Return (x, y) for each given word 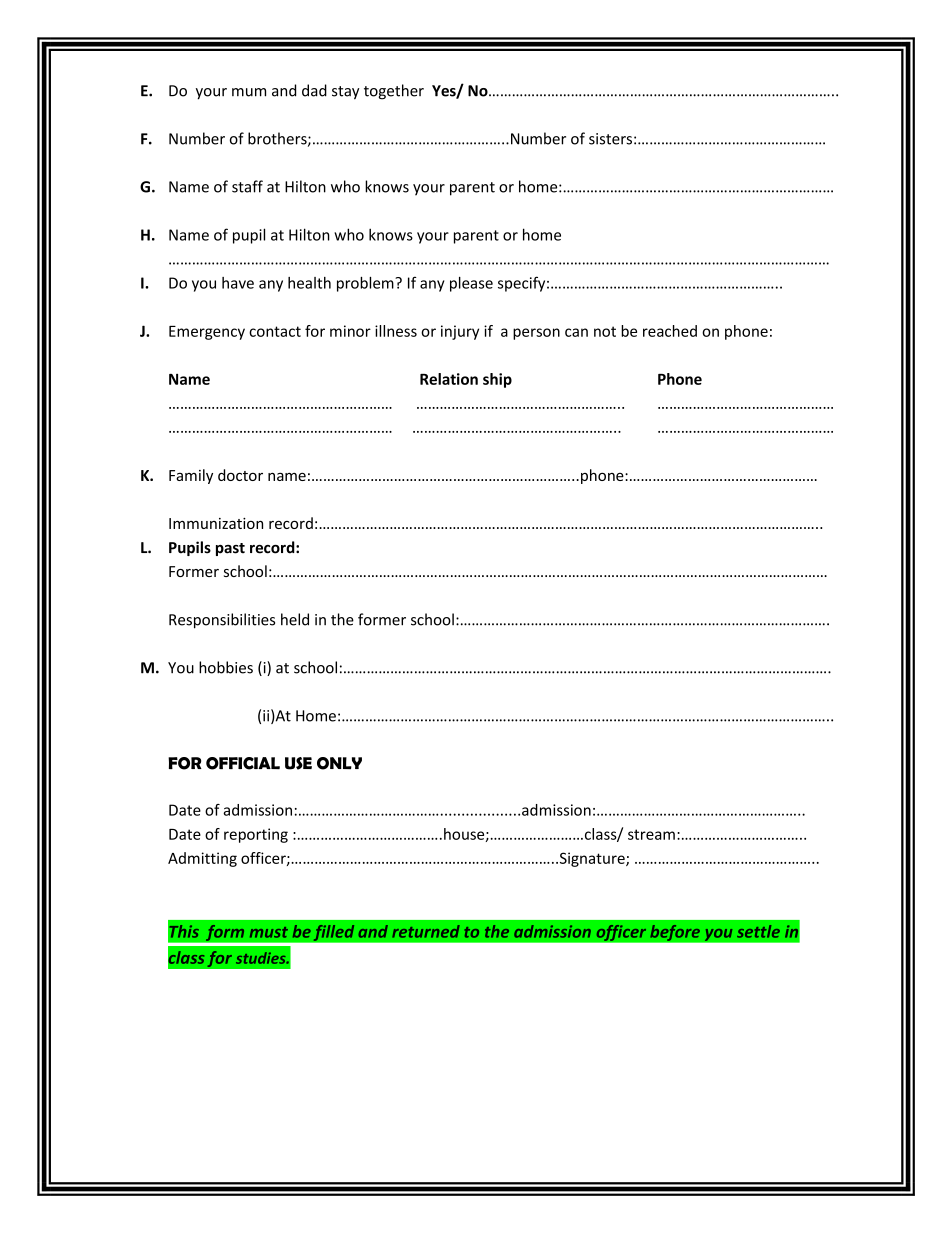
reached (670, 331)
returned (426, 931)
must (269, 932)
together (394, 92)
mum (249, 92)
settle (758, 931)
